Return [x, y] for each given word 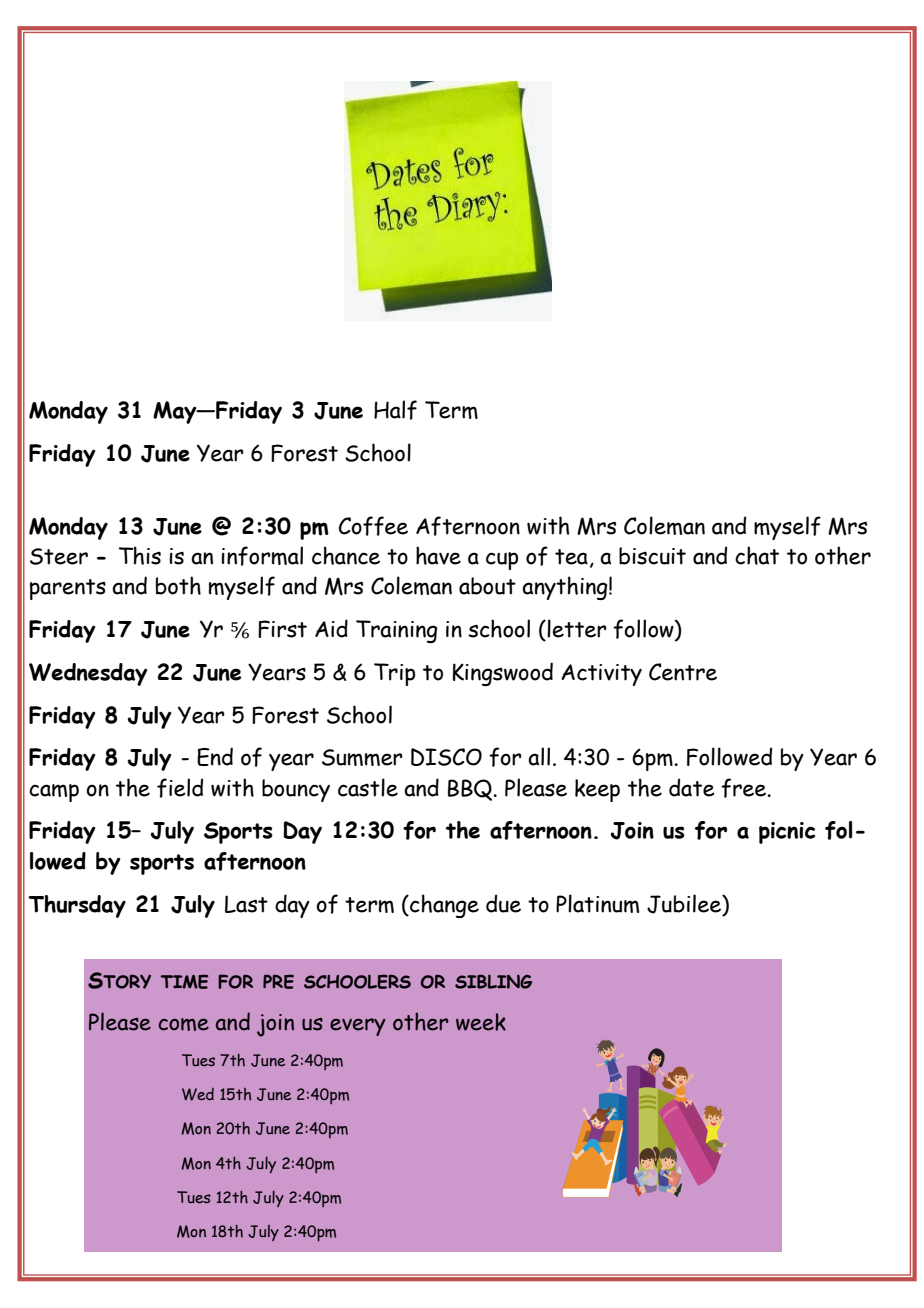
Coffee [373, 526]
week [481, 1022]
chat [757, 555]
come [183, 1024]
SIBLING [493, 981]
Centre [683, 672]
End [215, 756]
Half [395, 410]
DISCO [446, 757]
